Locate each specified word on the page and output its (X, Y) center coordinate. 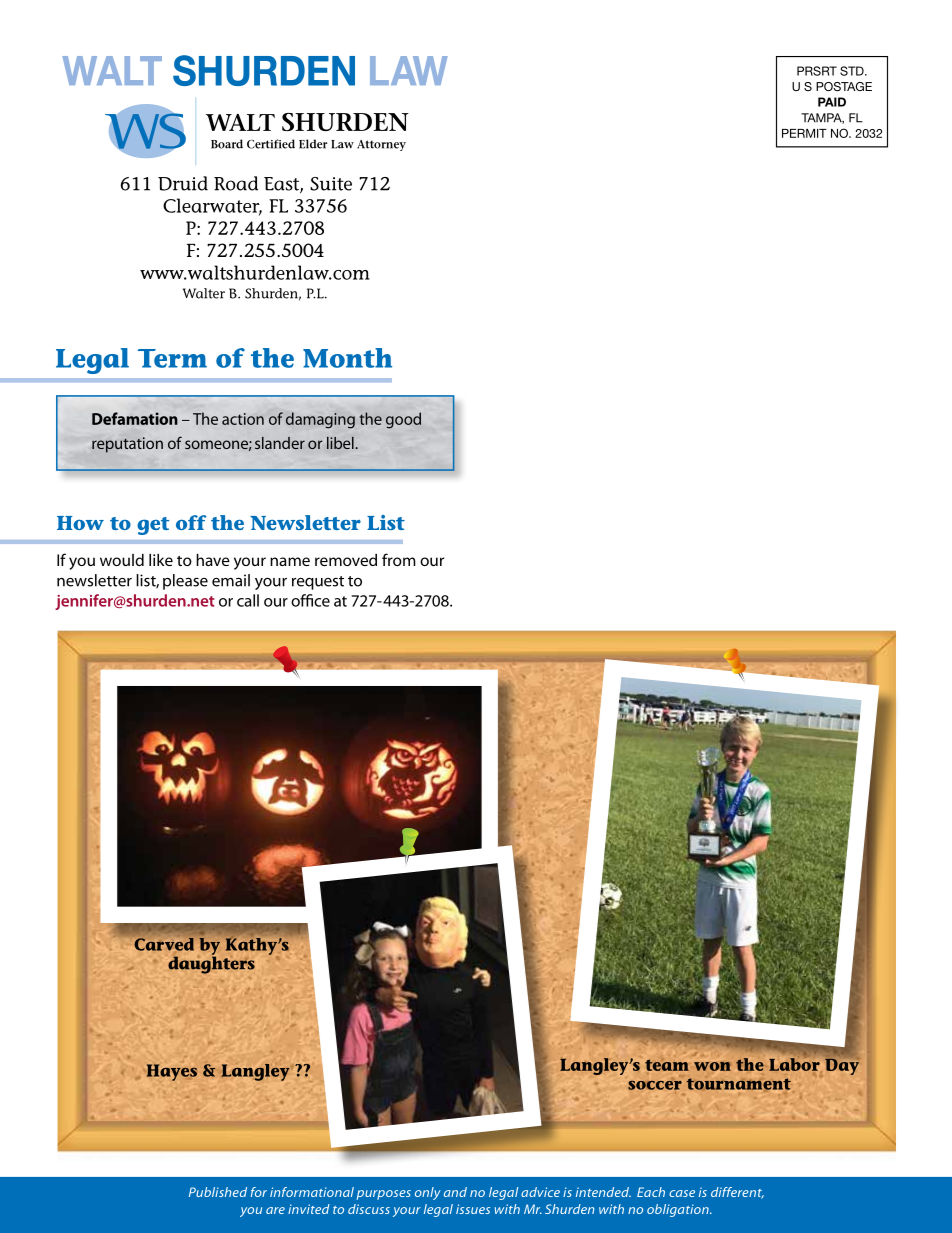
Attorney (381, 145)
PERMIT (804, 133)
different (737, 1193)
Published (218, 1192)
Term (172, 358)
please (185, 582)
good (403, 420)
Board (227, 144)
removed (346, 560)
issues (473, 1209)
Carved (163, 945)
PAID (832, 102)
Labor (794, 1064)
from (399, 559)
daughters (211, 964)
